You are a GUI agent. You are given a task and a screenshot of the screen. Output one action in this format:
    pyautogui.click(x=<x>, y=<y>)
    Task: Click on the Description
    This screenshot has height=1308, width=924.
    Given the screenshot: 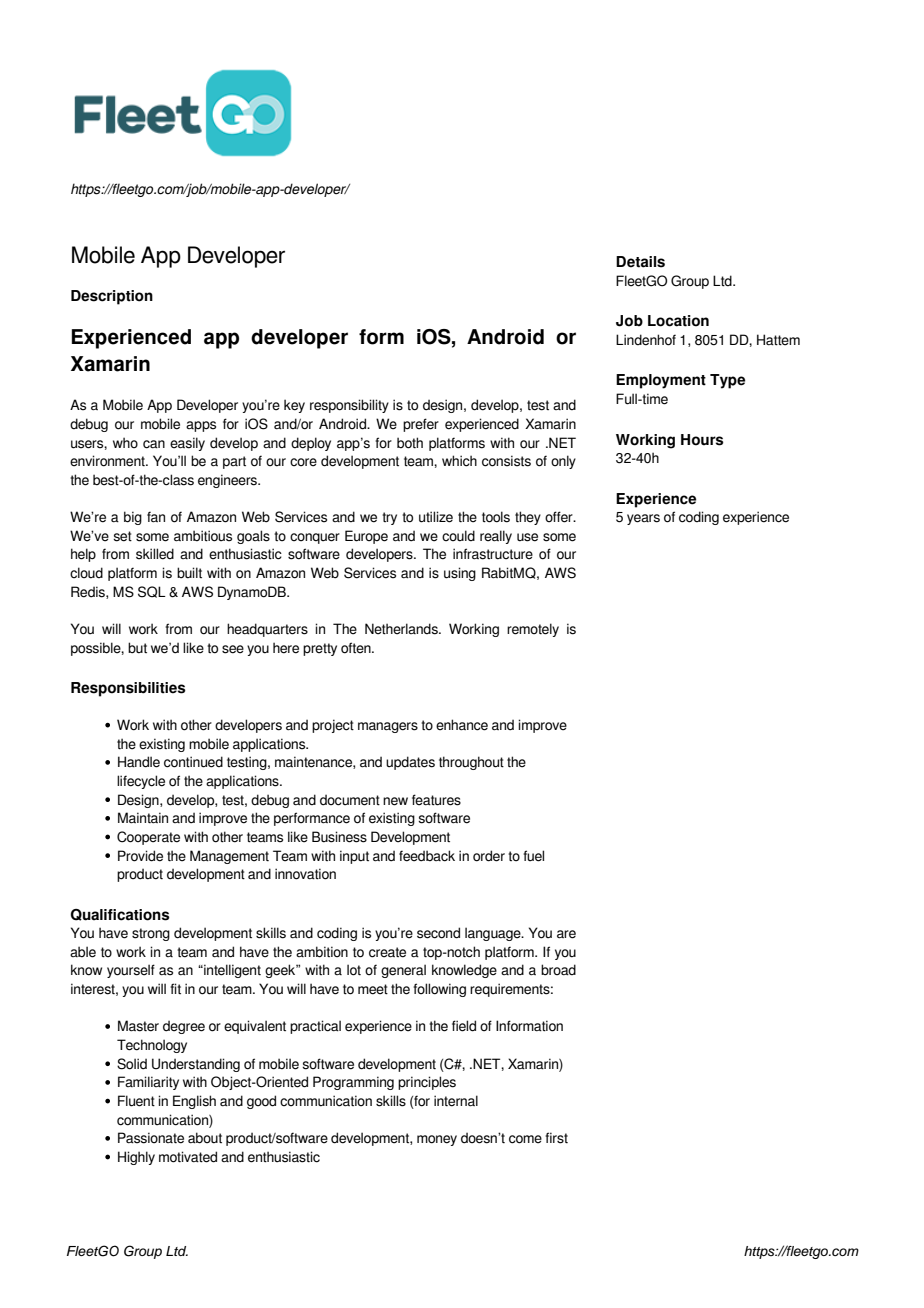 What is the action you would take?
    pyautogui.click(x=112, y=297)
